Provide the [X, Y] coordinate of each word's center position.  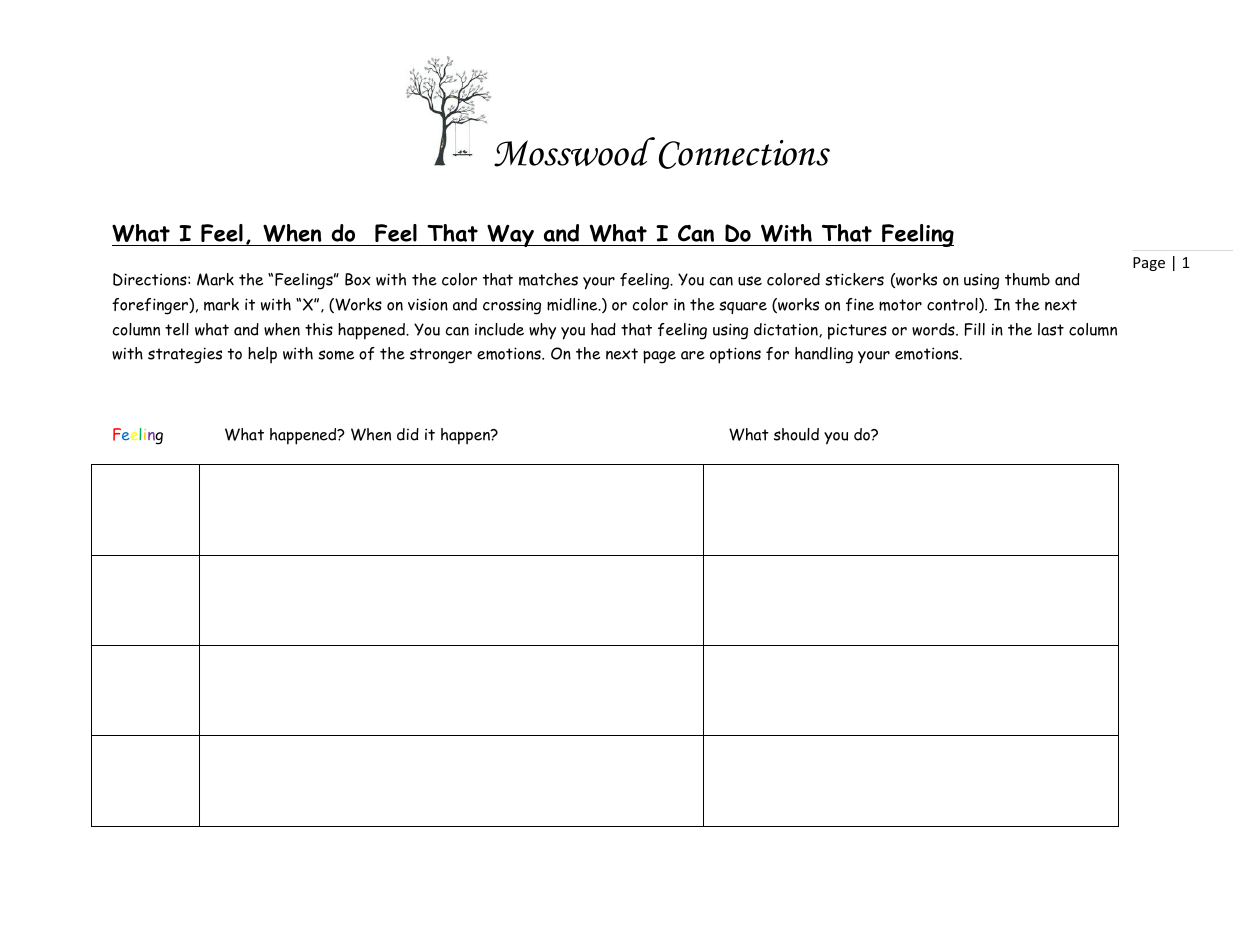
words [934, 329]
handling [824, 355]
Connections [744, 154]
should [796, 434]
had [603, 329]
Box [358, 279]
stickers [854, 279]
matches [548, 279]
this [319, 329]
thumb [1027, 279]
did [408, 434]
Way [510, 236]
